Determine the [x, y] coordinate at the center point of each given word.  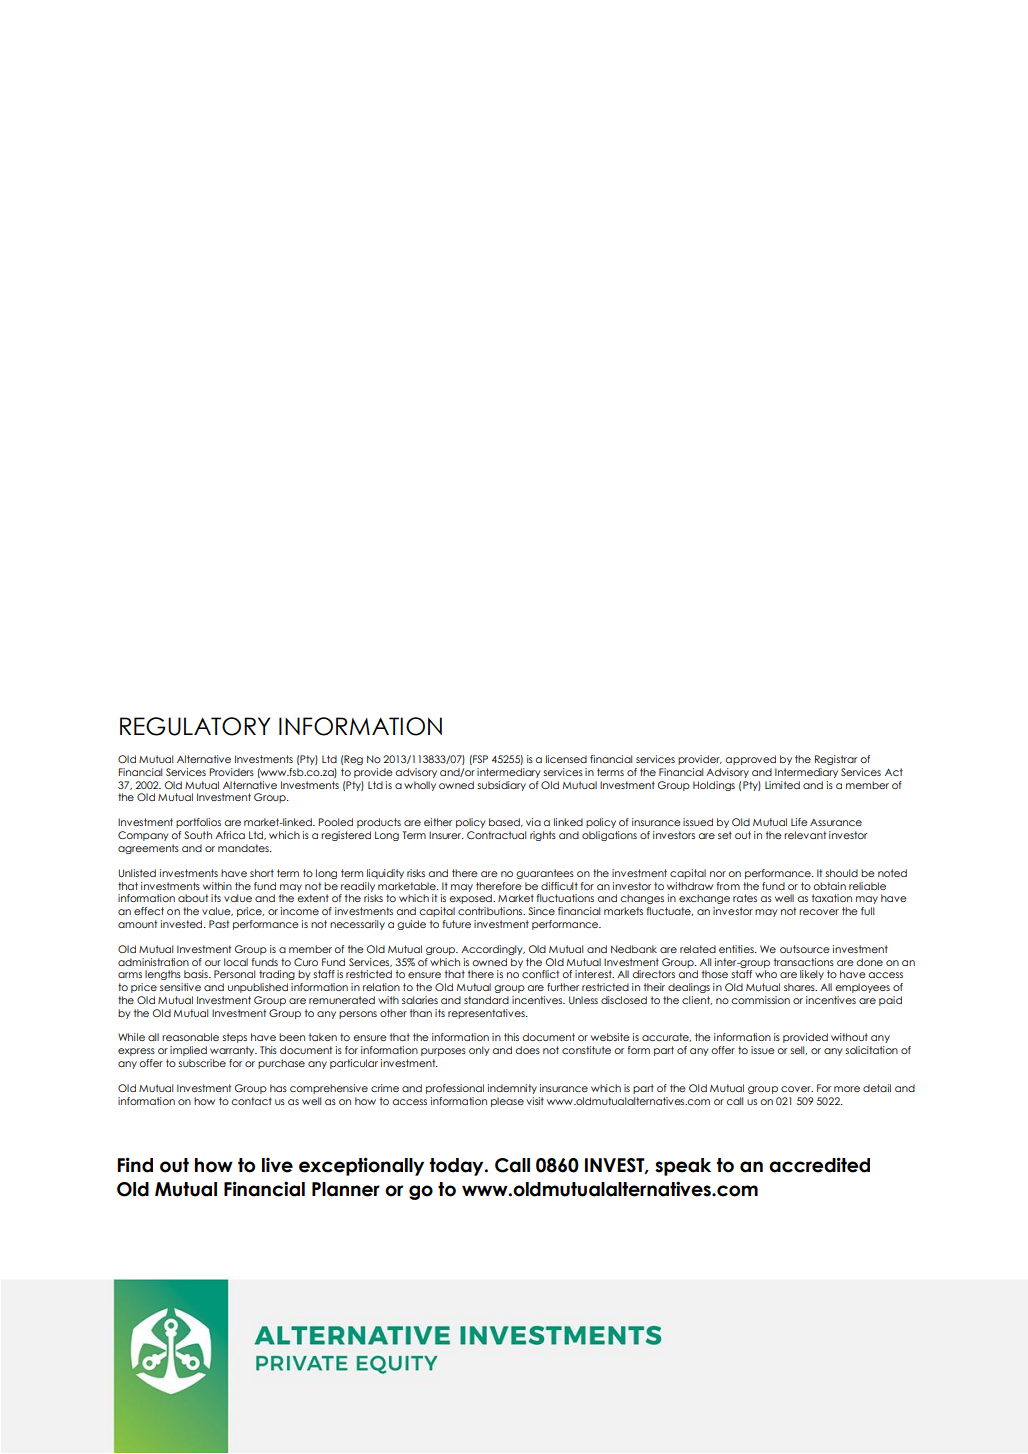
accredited [819, 1165]
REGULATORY [195, 726]
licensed [566, 759]
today [458, 1167]
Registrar [836, 760]
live [277, 1165]
